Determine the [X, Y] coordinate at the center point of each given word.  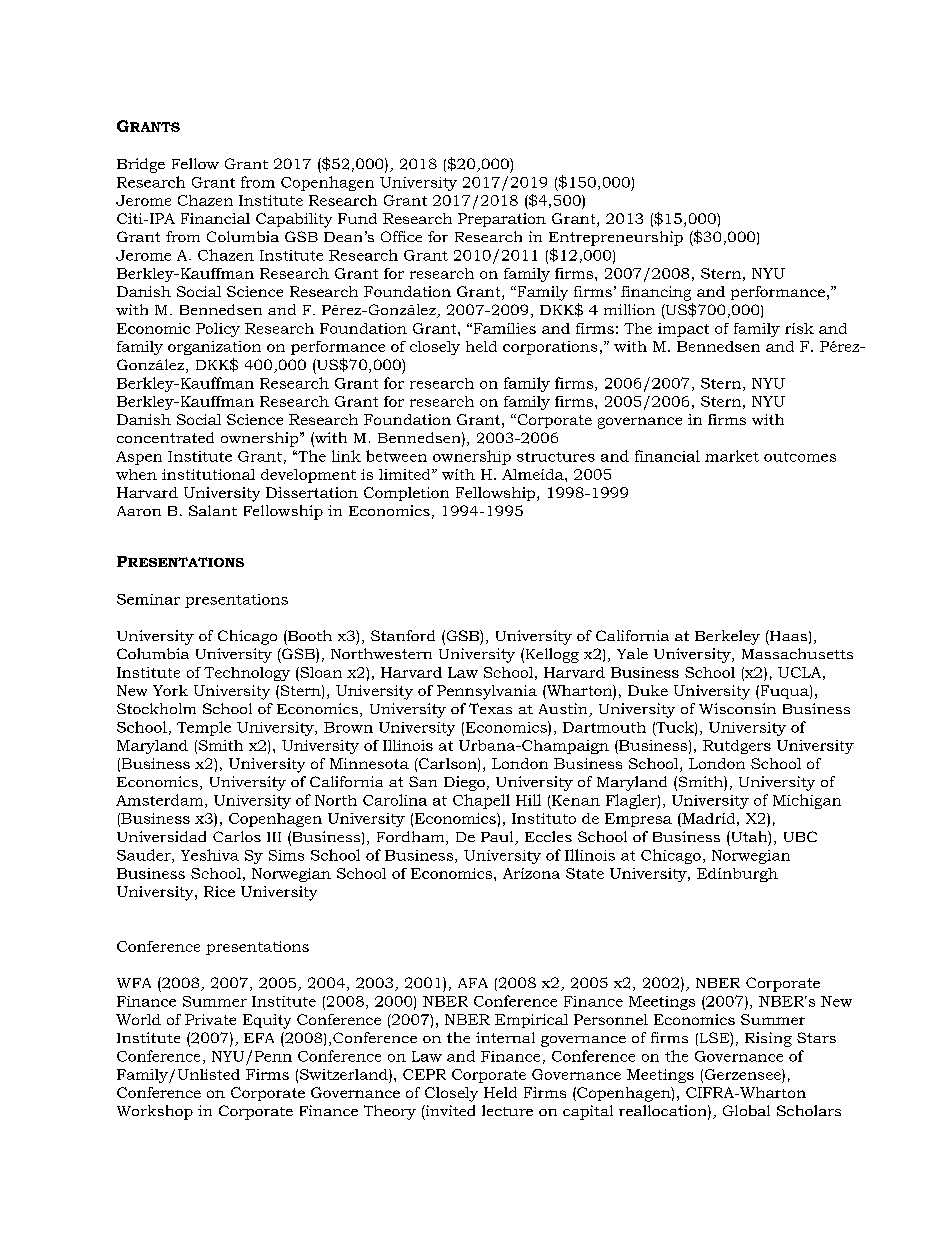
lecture [507, 1110]
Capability [294, 220]
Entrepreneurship [616, 238]
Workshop [155, 1112]
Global [746, 1110]
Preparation [502, 220]
